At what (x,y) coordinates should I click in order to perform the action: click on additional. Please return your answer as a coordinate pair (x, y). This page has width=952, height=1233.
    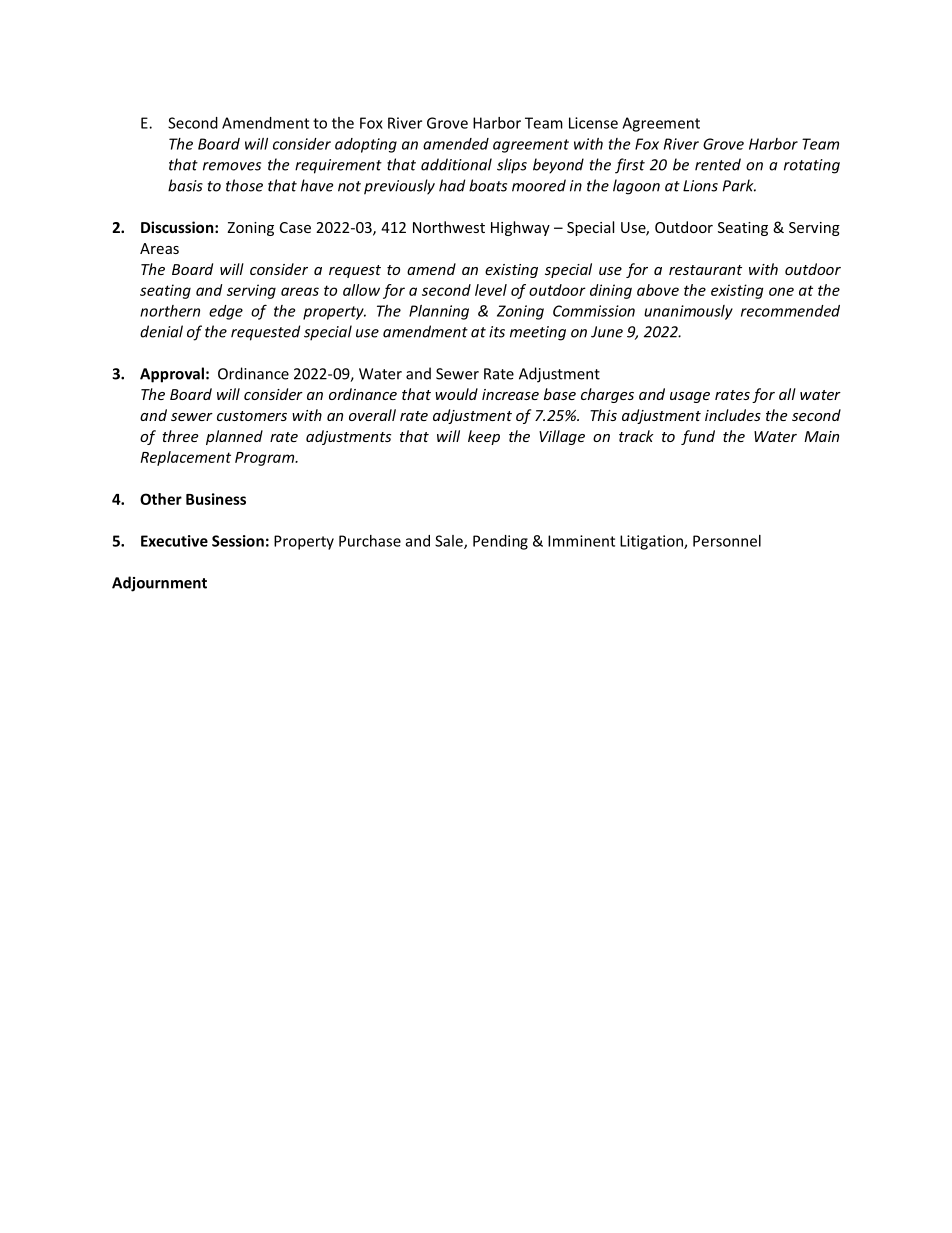
    Looking at the image, I should click on (456, 164).
